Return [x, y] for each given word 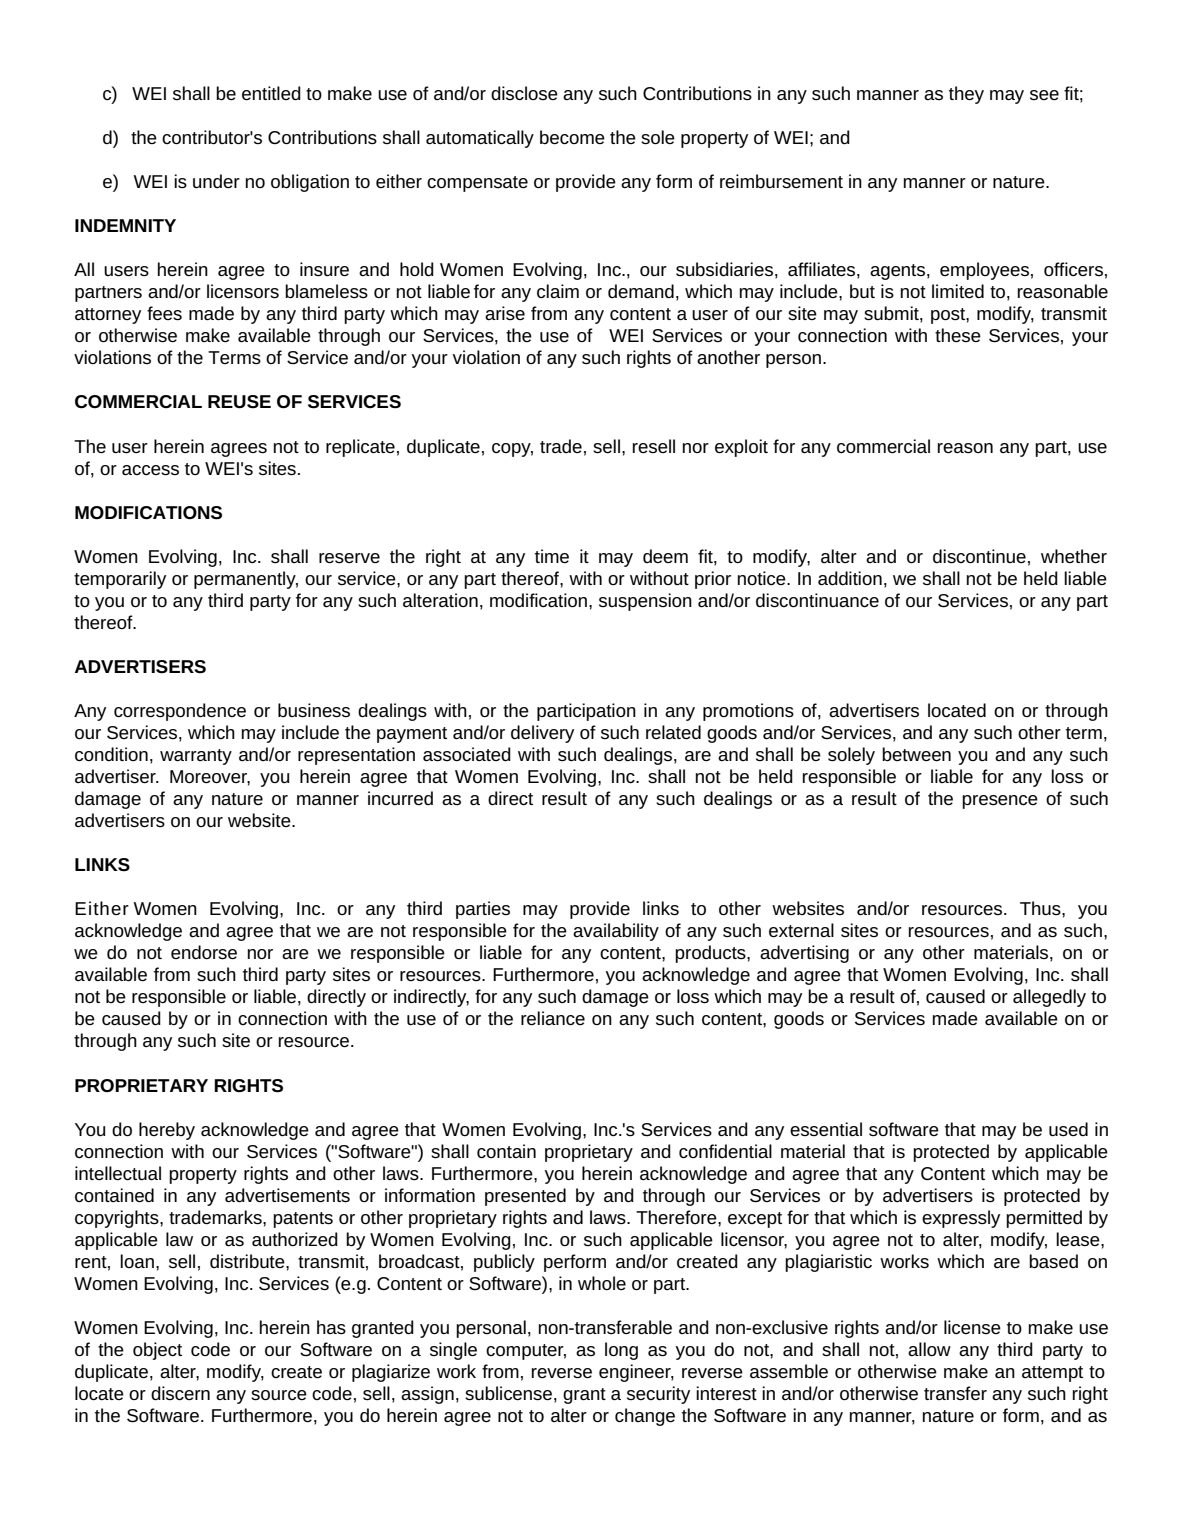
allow [929, 1349]
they [966, 95]
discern [180, 1393]
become [572, 137]
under [216, 181]
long [621, 1351]
